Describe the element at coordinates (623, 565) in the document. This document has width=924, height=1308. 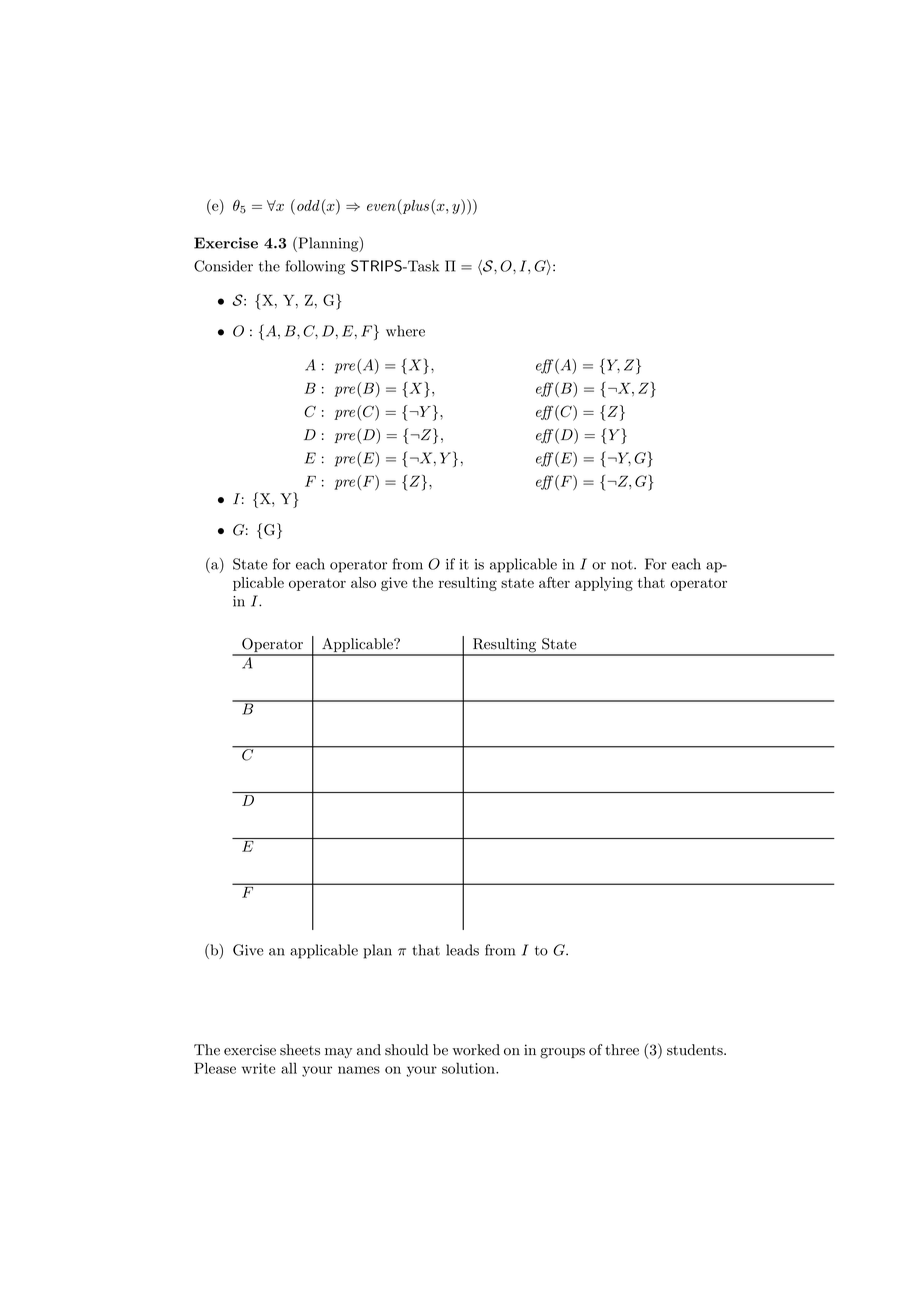
I see `not` at that location.
